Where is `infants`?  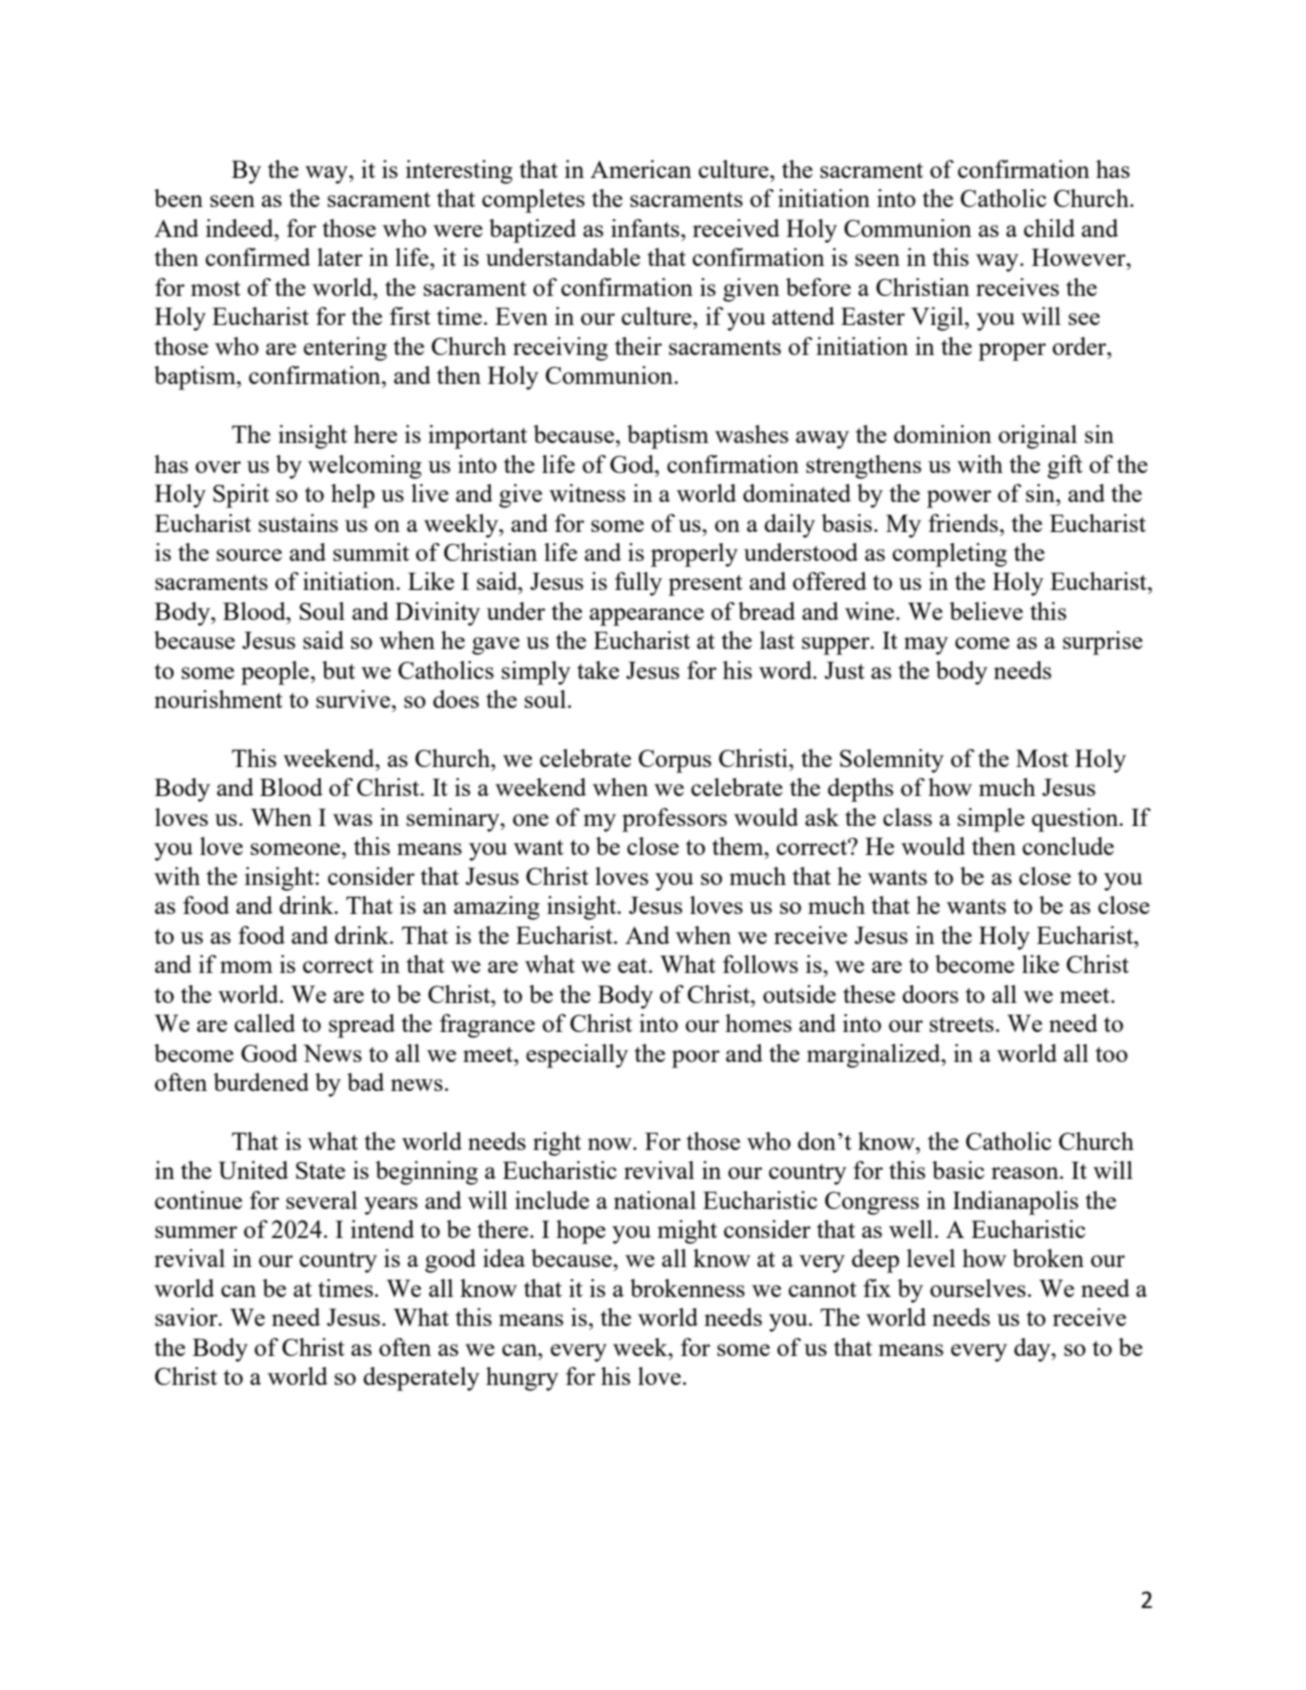 infants is located at coordinates (646, 228).
